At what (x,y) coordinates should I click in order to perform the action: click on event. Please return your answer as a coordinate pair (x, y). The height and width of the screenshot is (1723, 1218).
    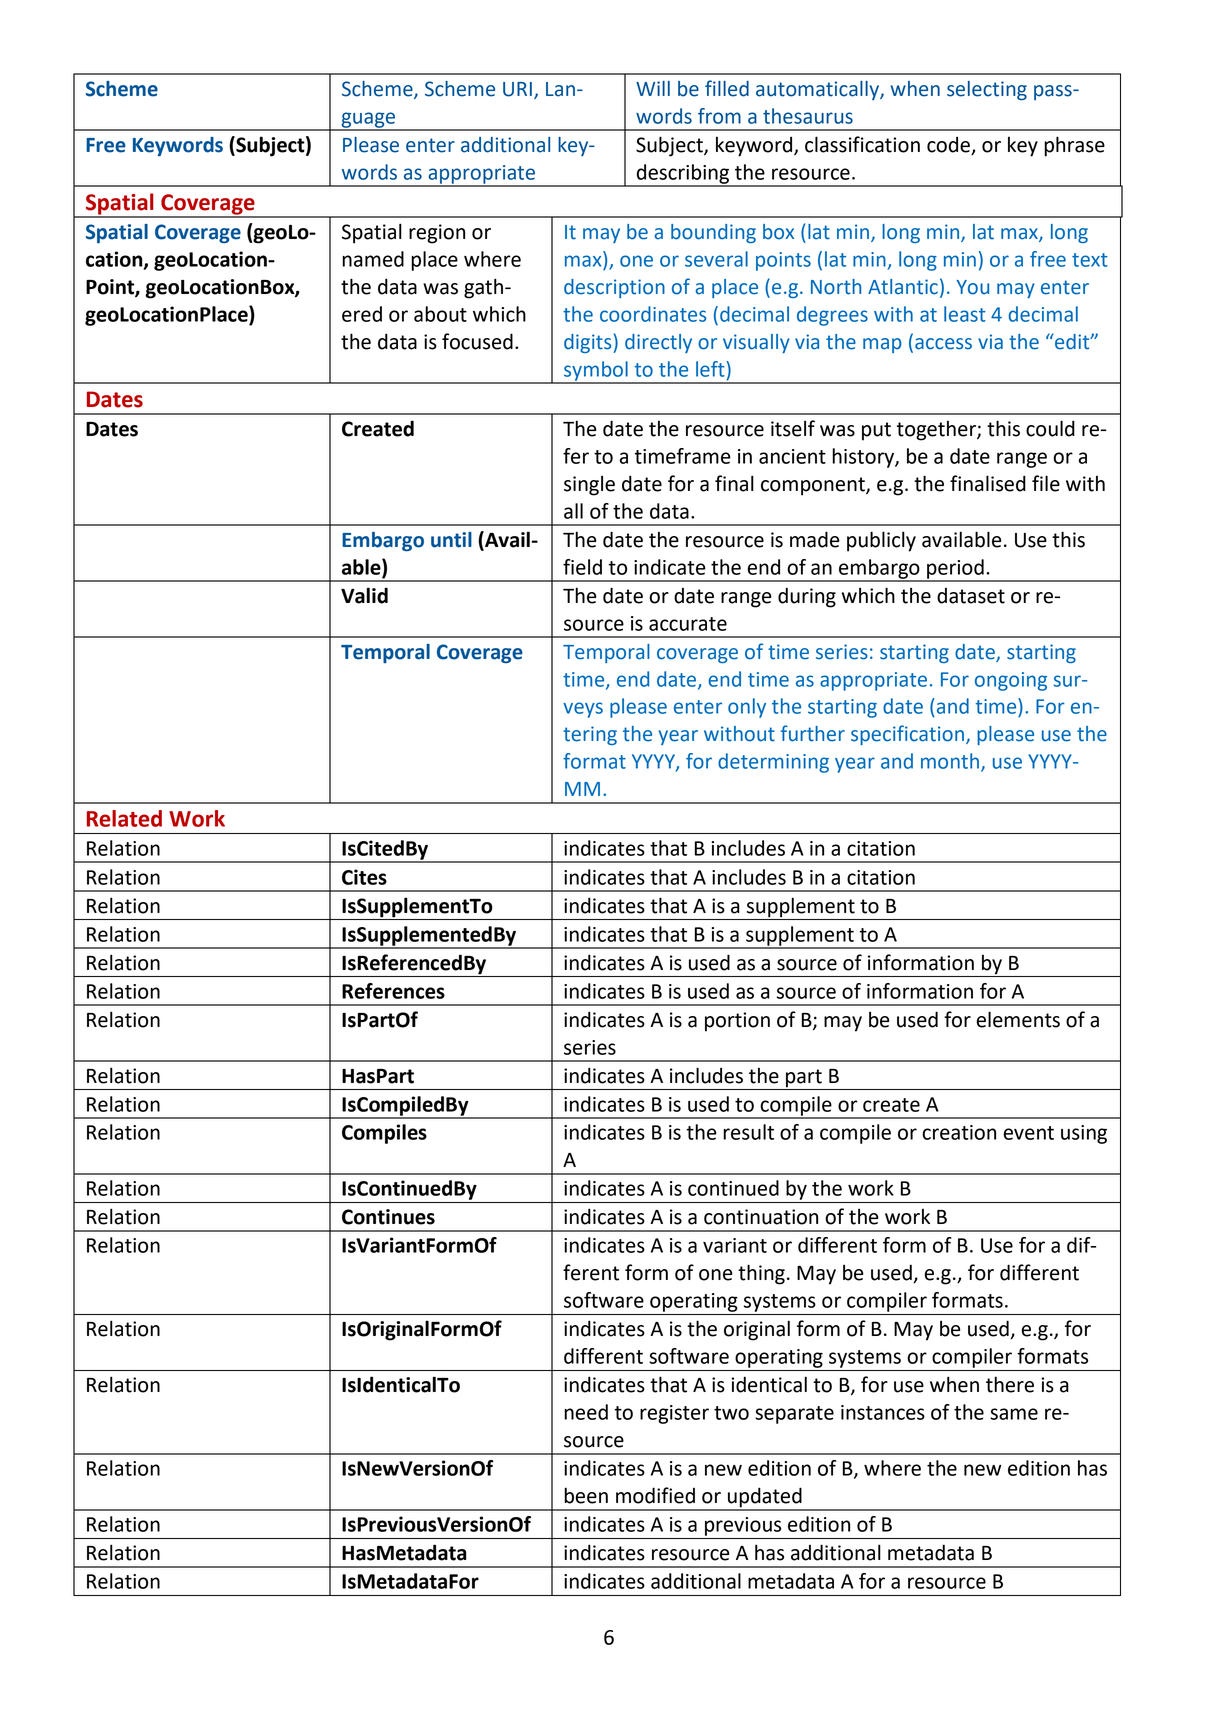
    Looking at the image, I should click on (1028, 1133).
